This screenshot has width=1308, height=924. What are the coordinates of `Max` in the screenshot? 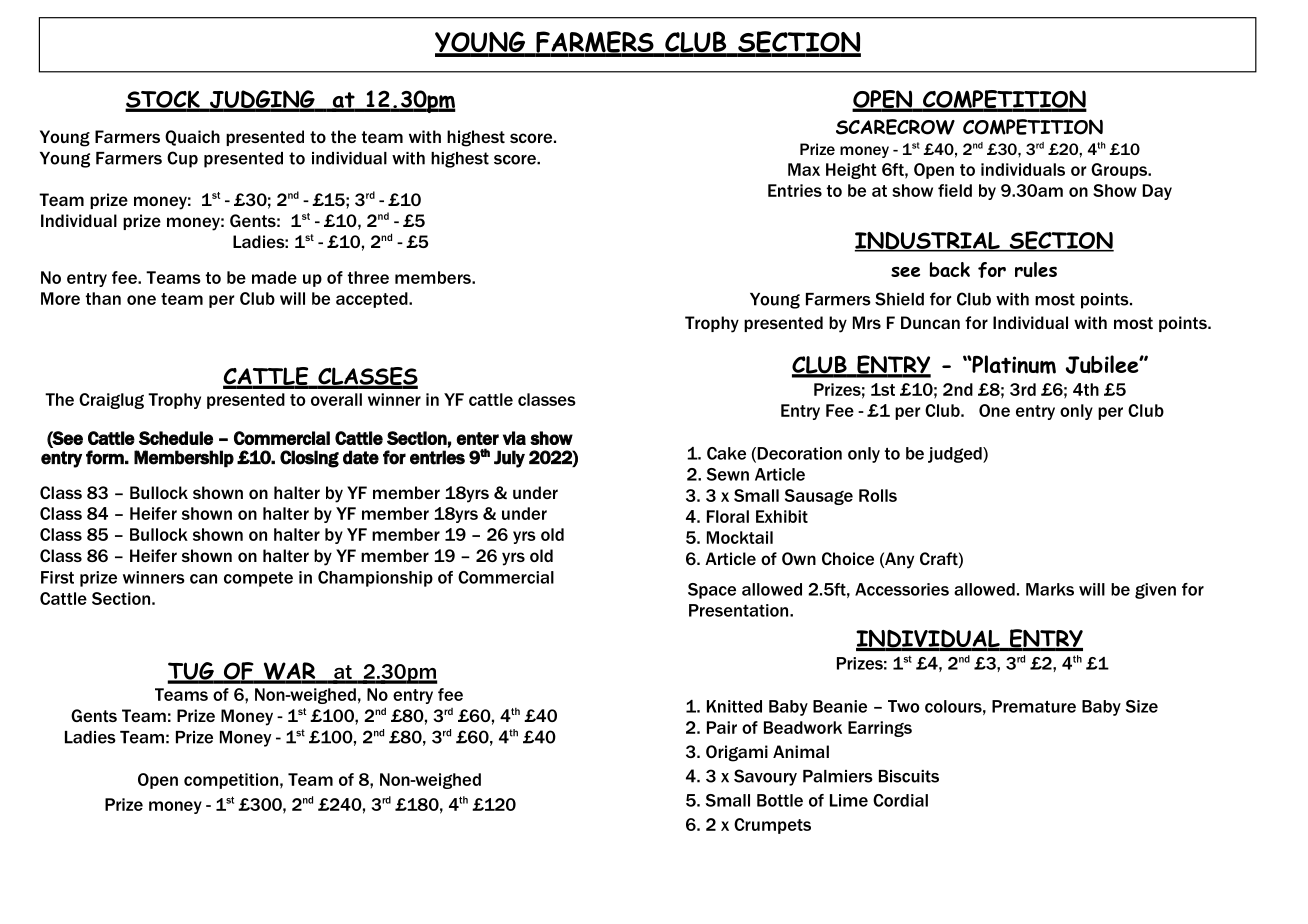 It's located at (804, 169).
